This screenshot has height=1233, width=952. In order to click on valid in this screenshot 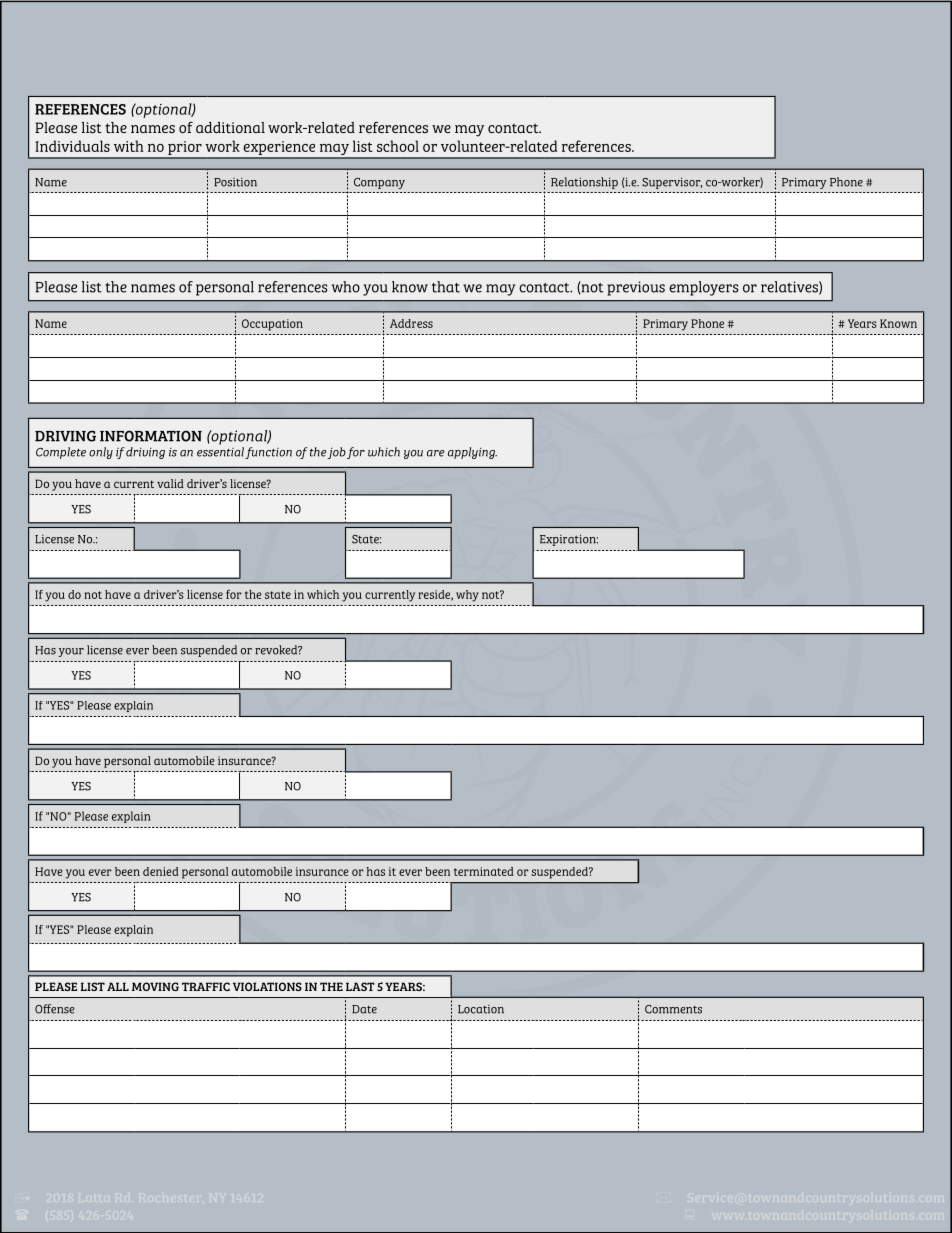, I will do `click(170, 483)`.
